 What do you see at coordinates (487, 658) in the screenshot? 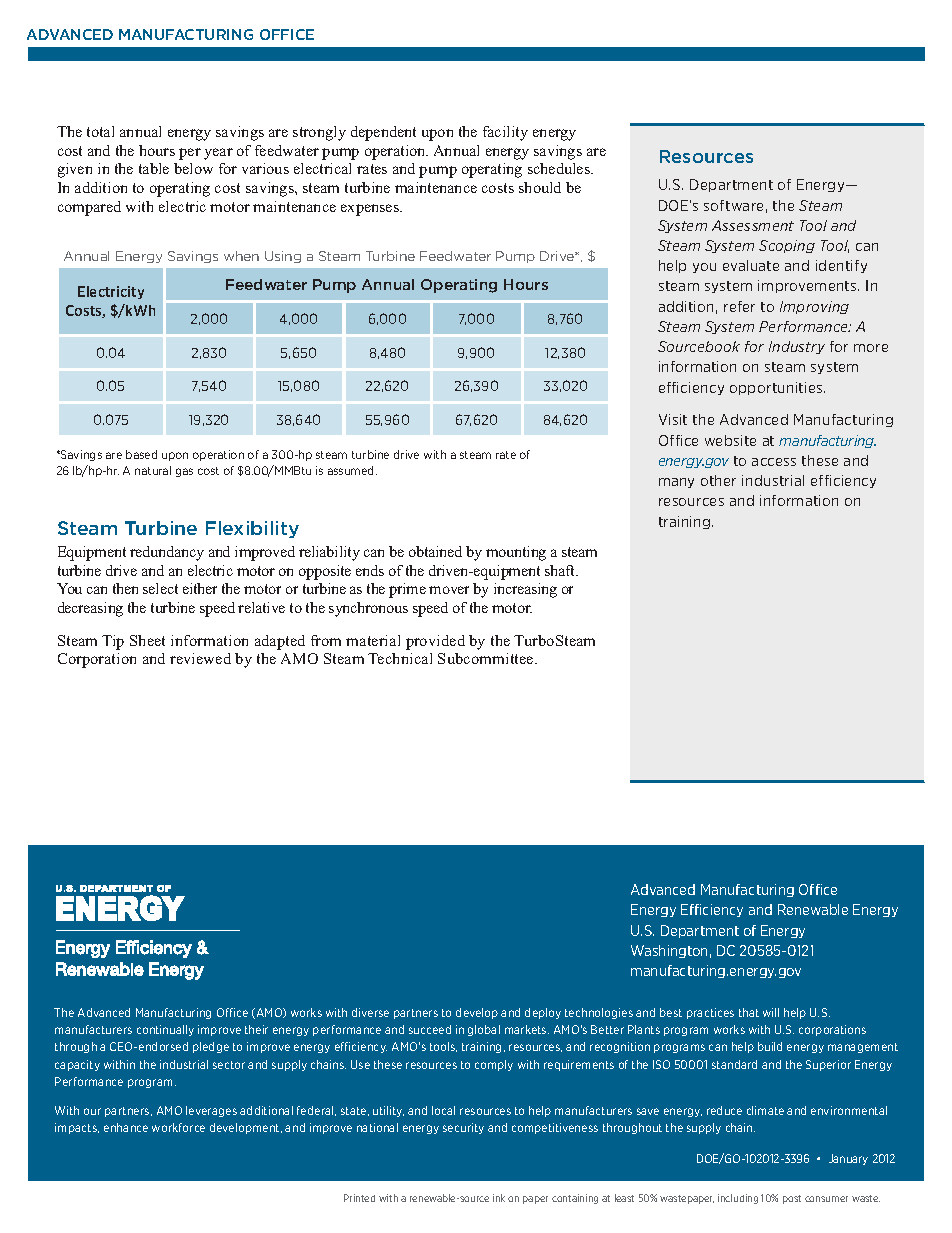
I see `Subcommittee` at bounding box center [487, 658].
